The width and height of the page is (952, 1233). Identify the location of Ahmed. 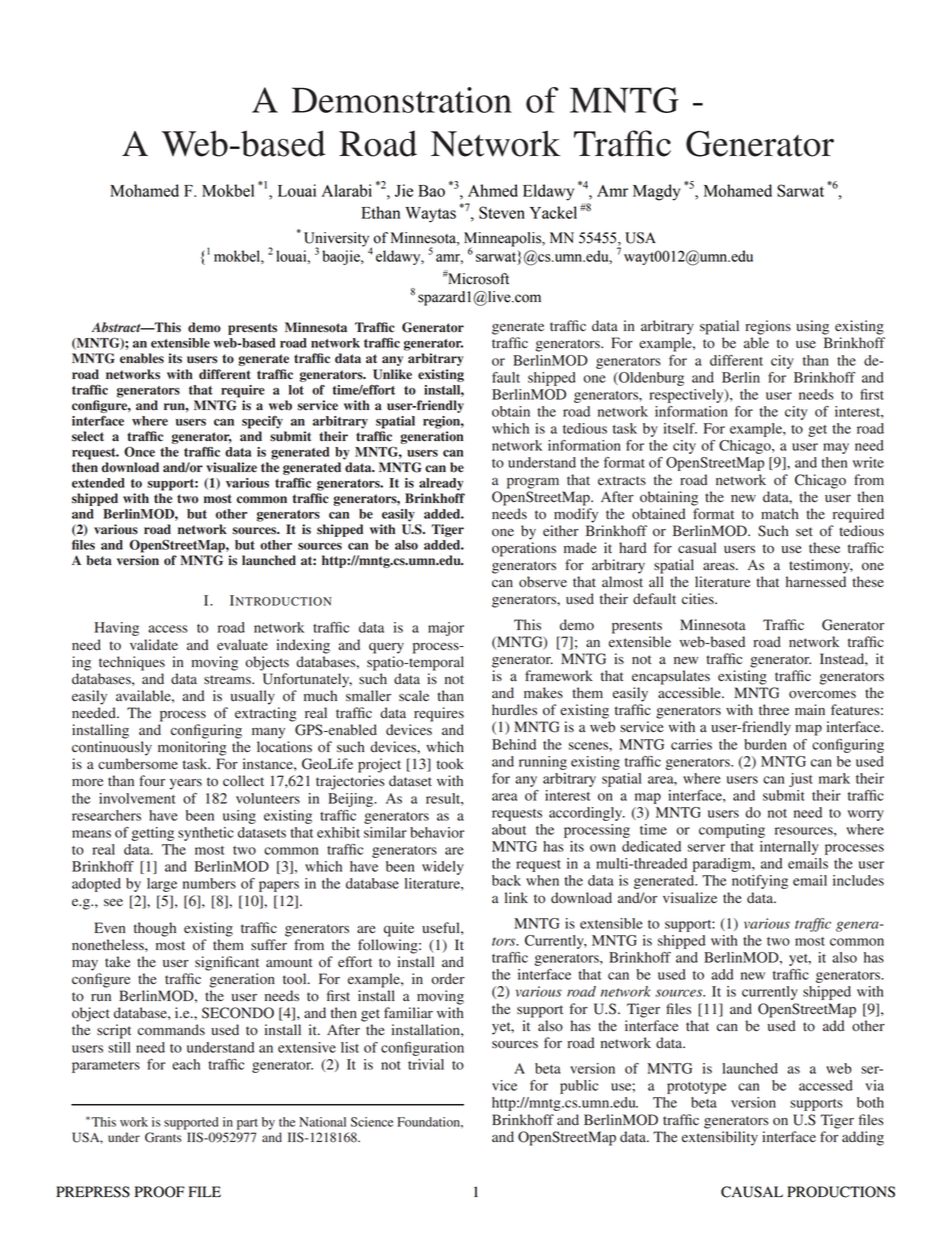
(493, 190).
